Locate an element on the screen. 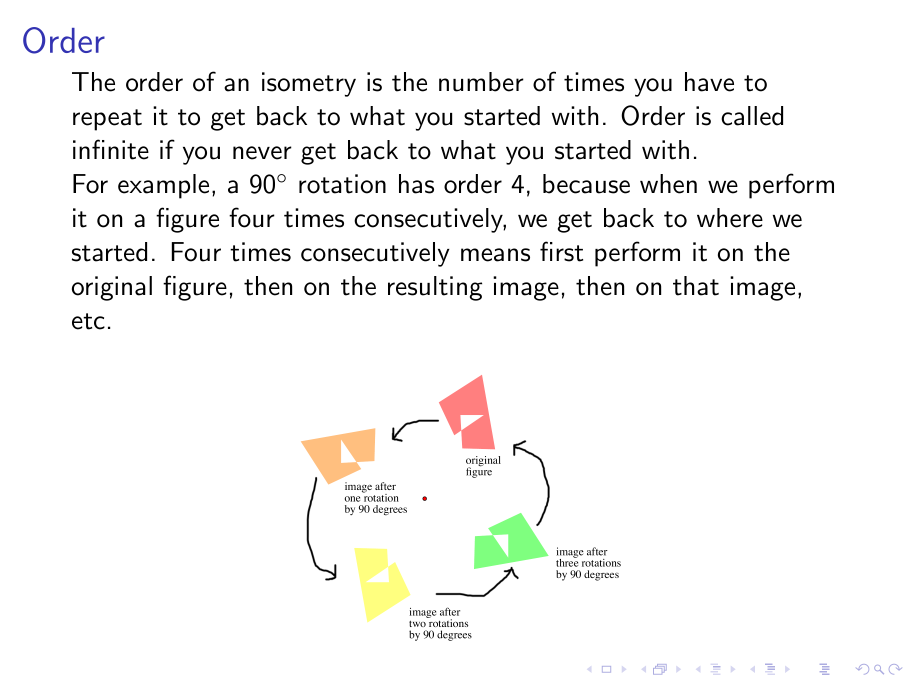  repeat is located at coordinates (107, 120).
